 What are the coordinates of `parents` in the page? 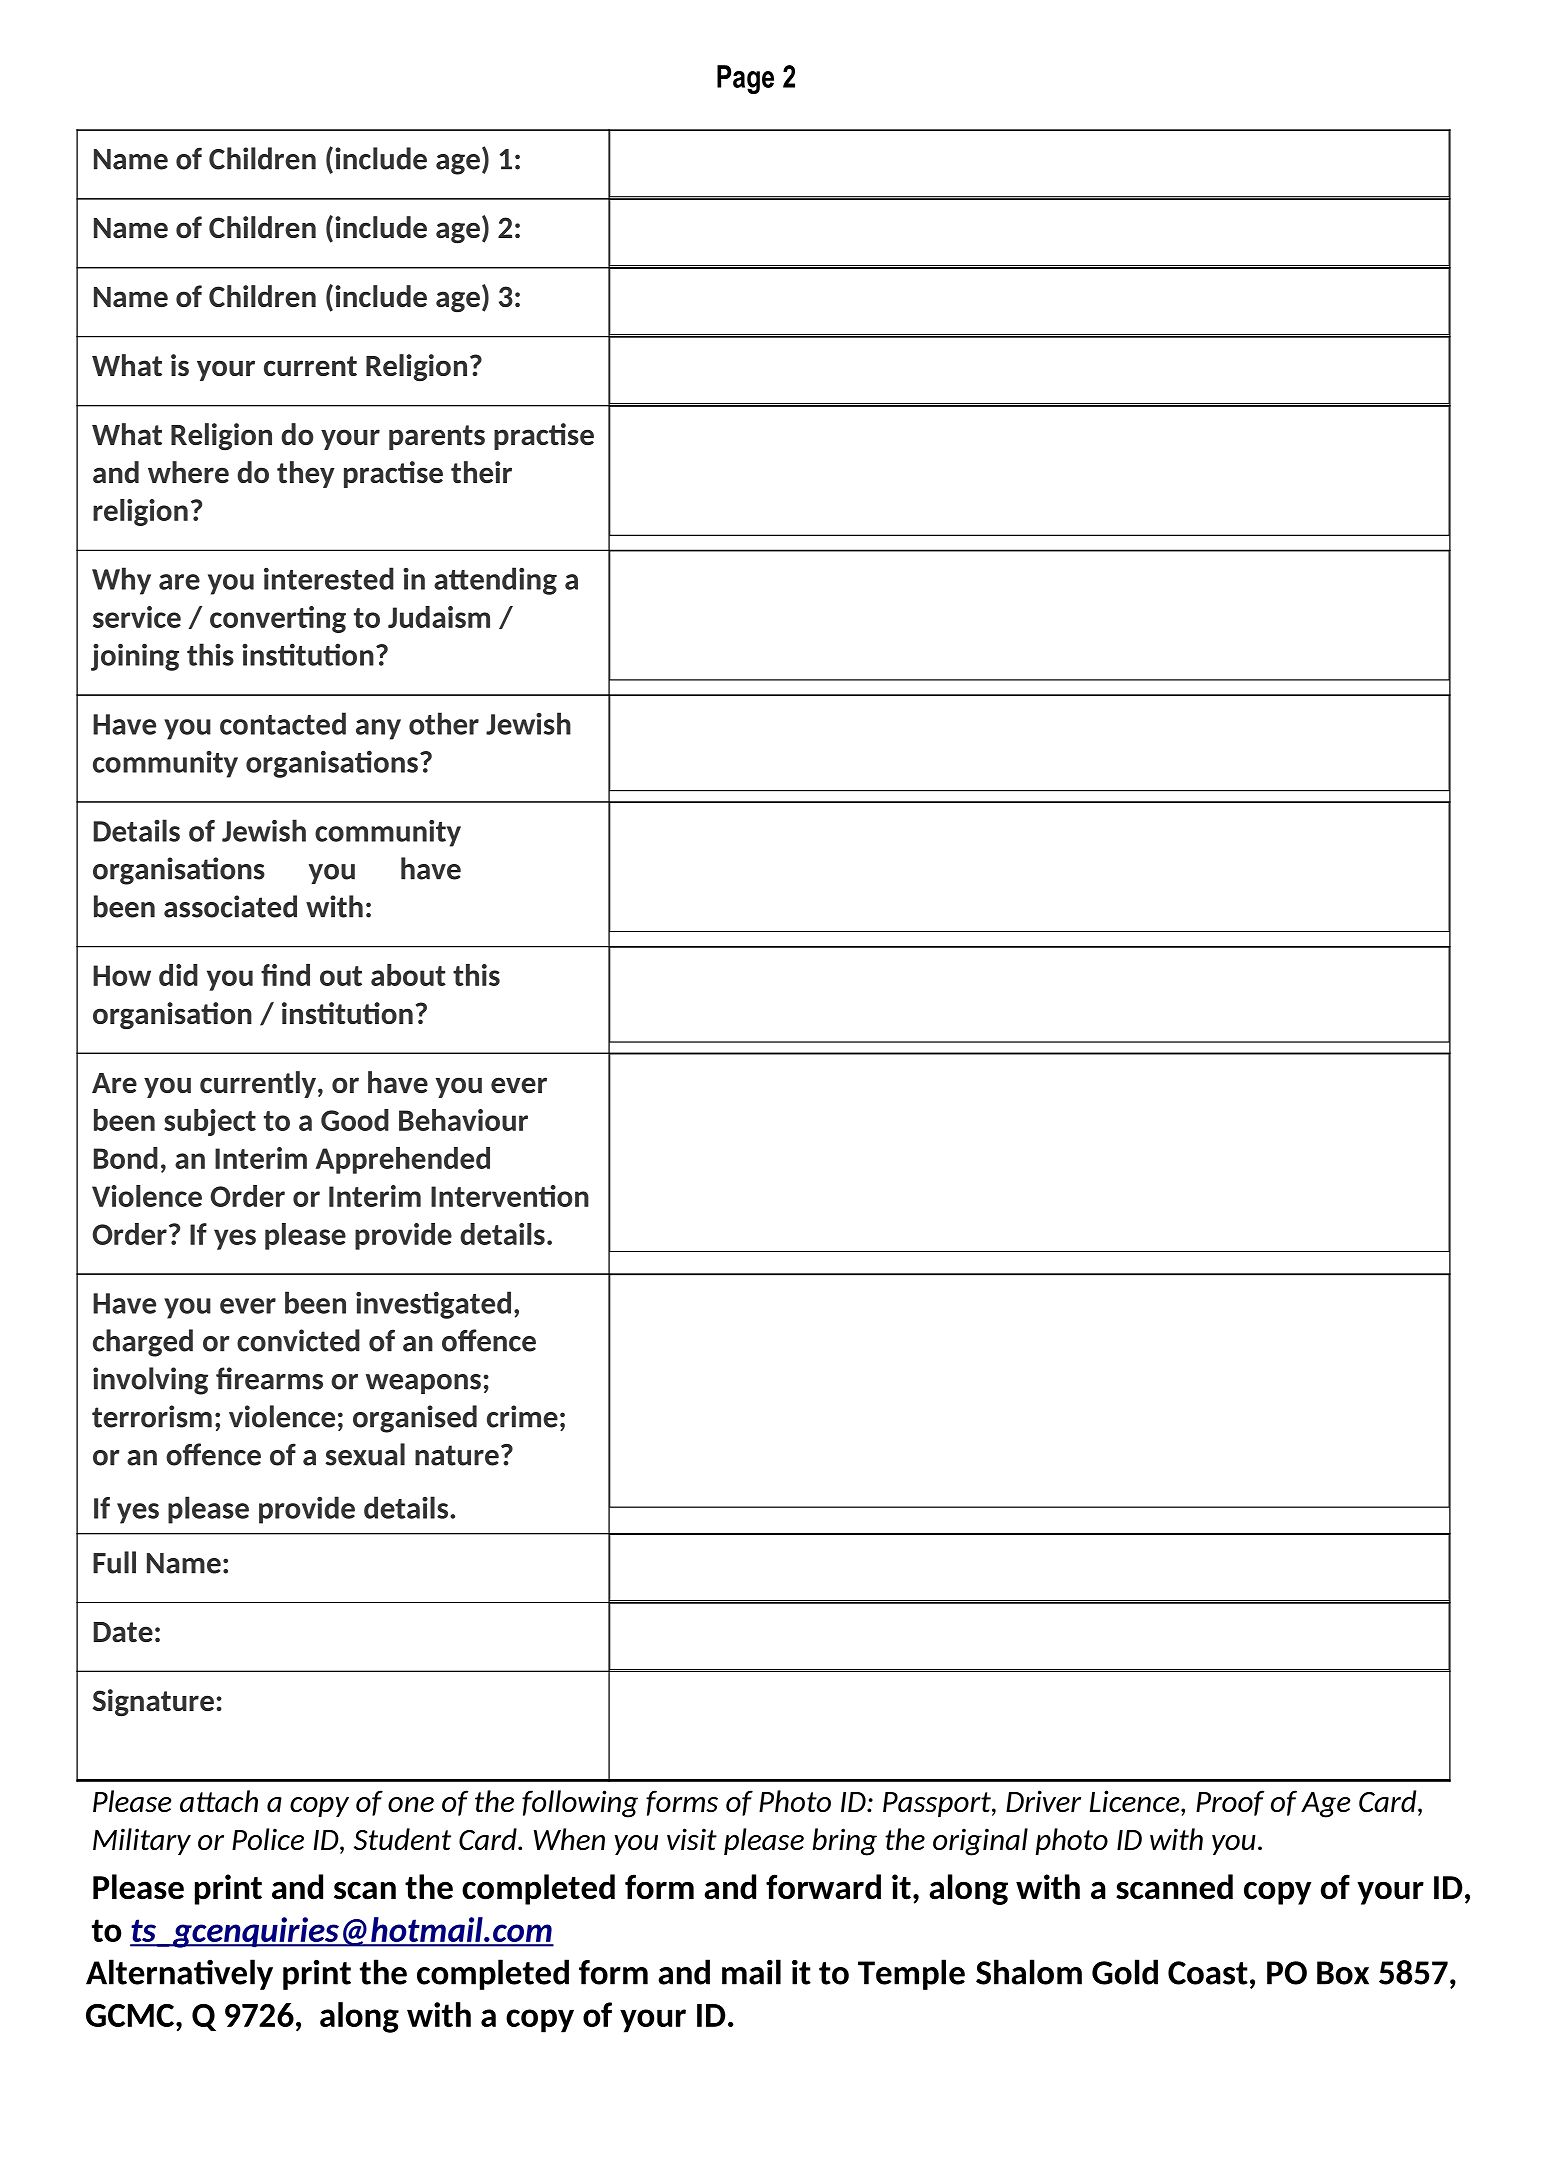 It's located at (437, 437).
